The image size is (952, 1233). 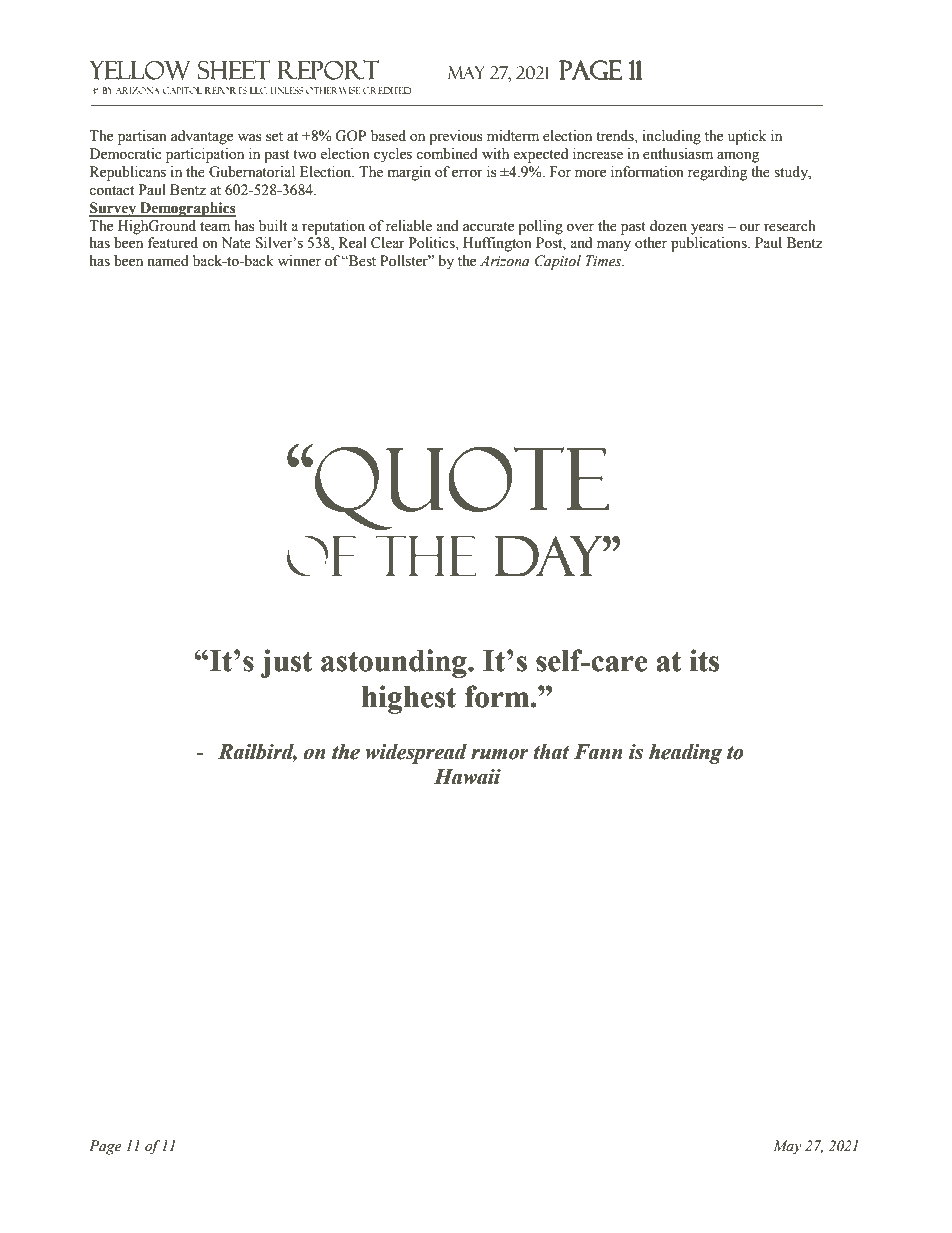 I want to click on astounding, so click(x=395, y=663).
